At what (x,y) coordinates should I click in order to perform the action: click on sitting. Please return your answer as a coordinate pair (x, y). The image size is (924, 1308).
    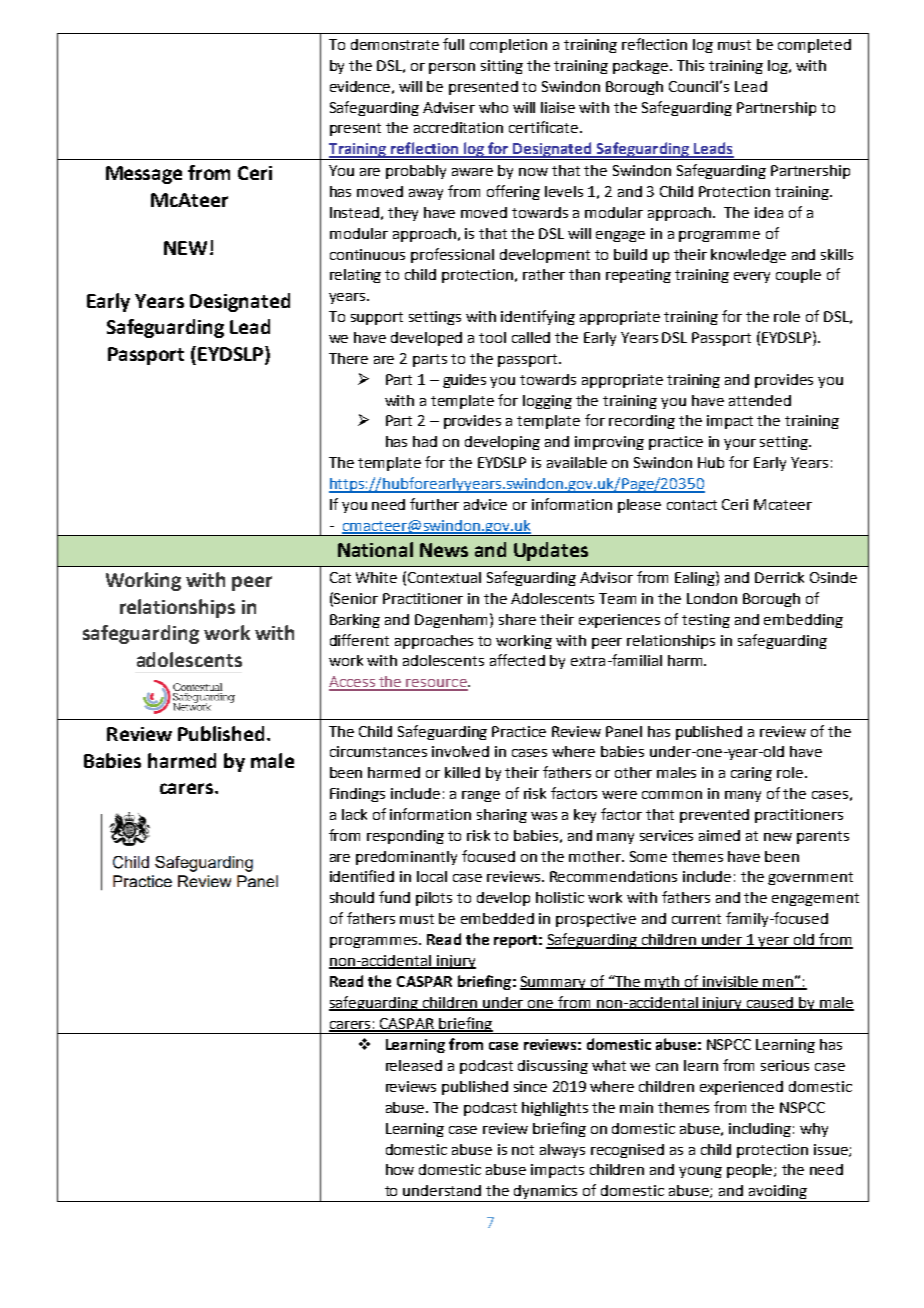
    Looking at the image, I should click on (502, 67).
